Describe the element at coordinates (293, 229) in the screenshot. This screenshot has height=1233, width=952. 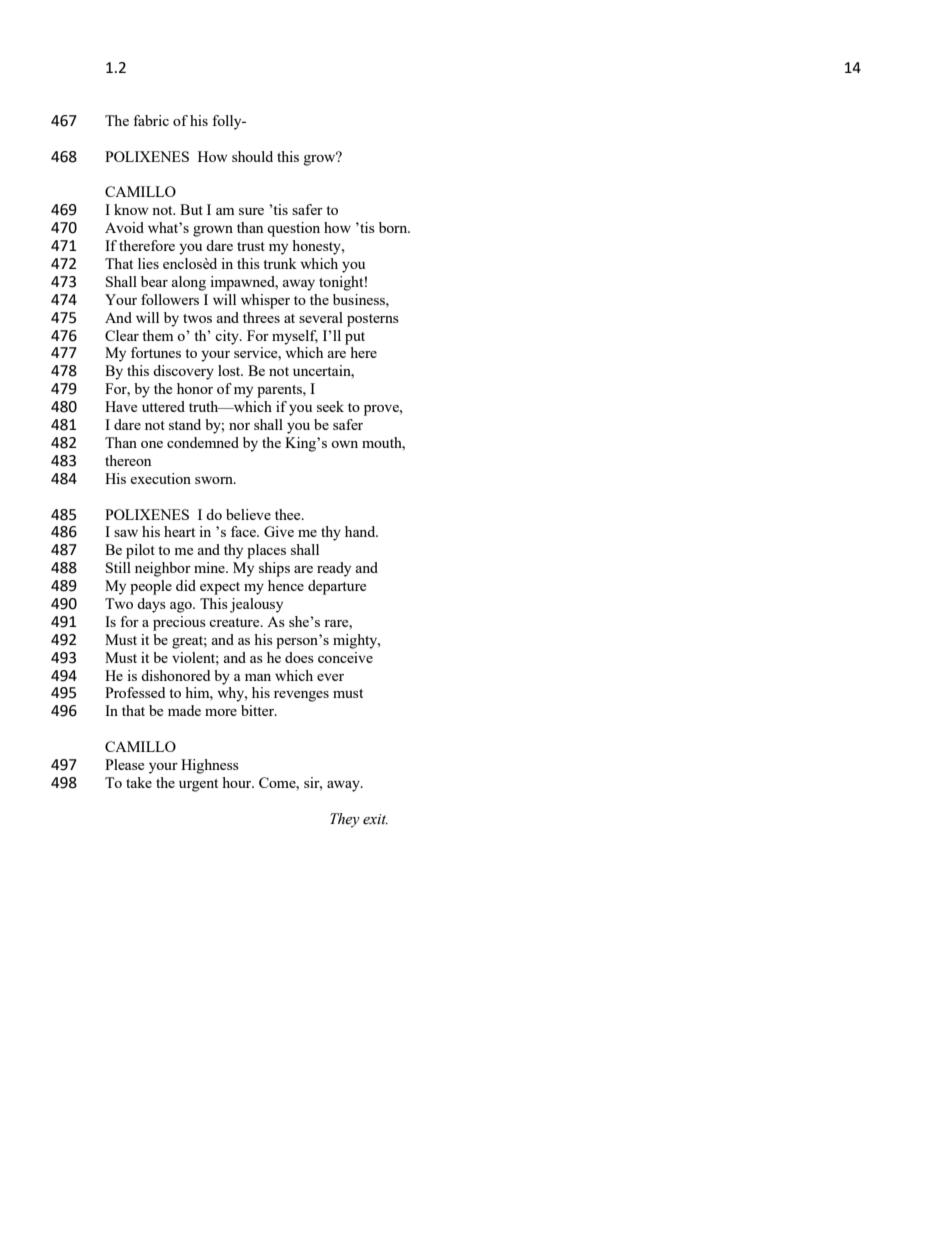
I see `question` at that location.
